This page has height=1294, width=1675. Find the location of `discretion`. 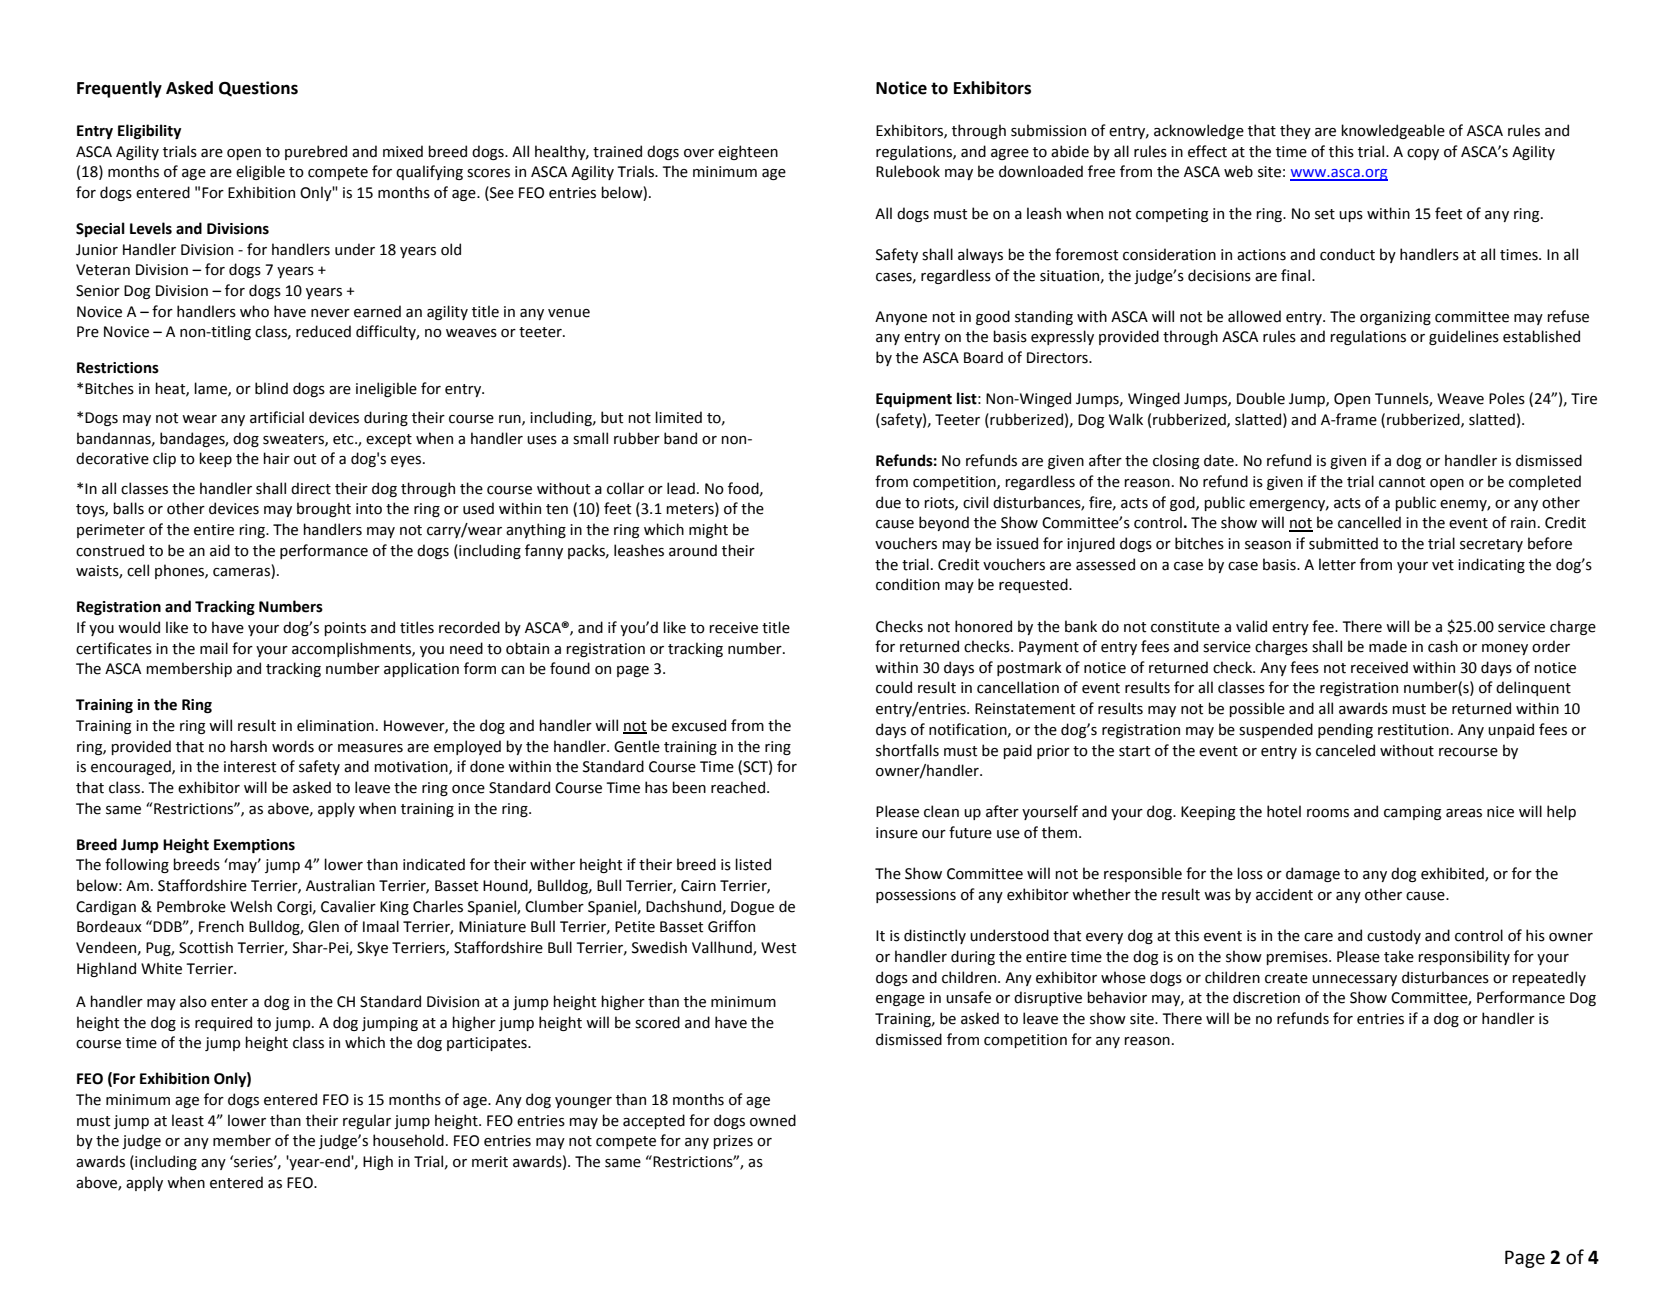

discretion is located at coordinates (1266, 997).
